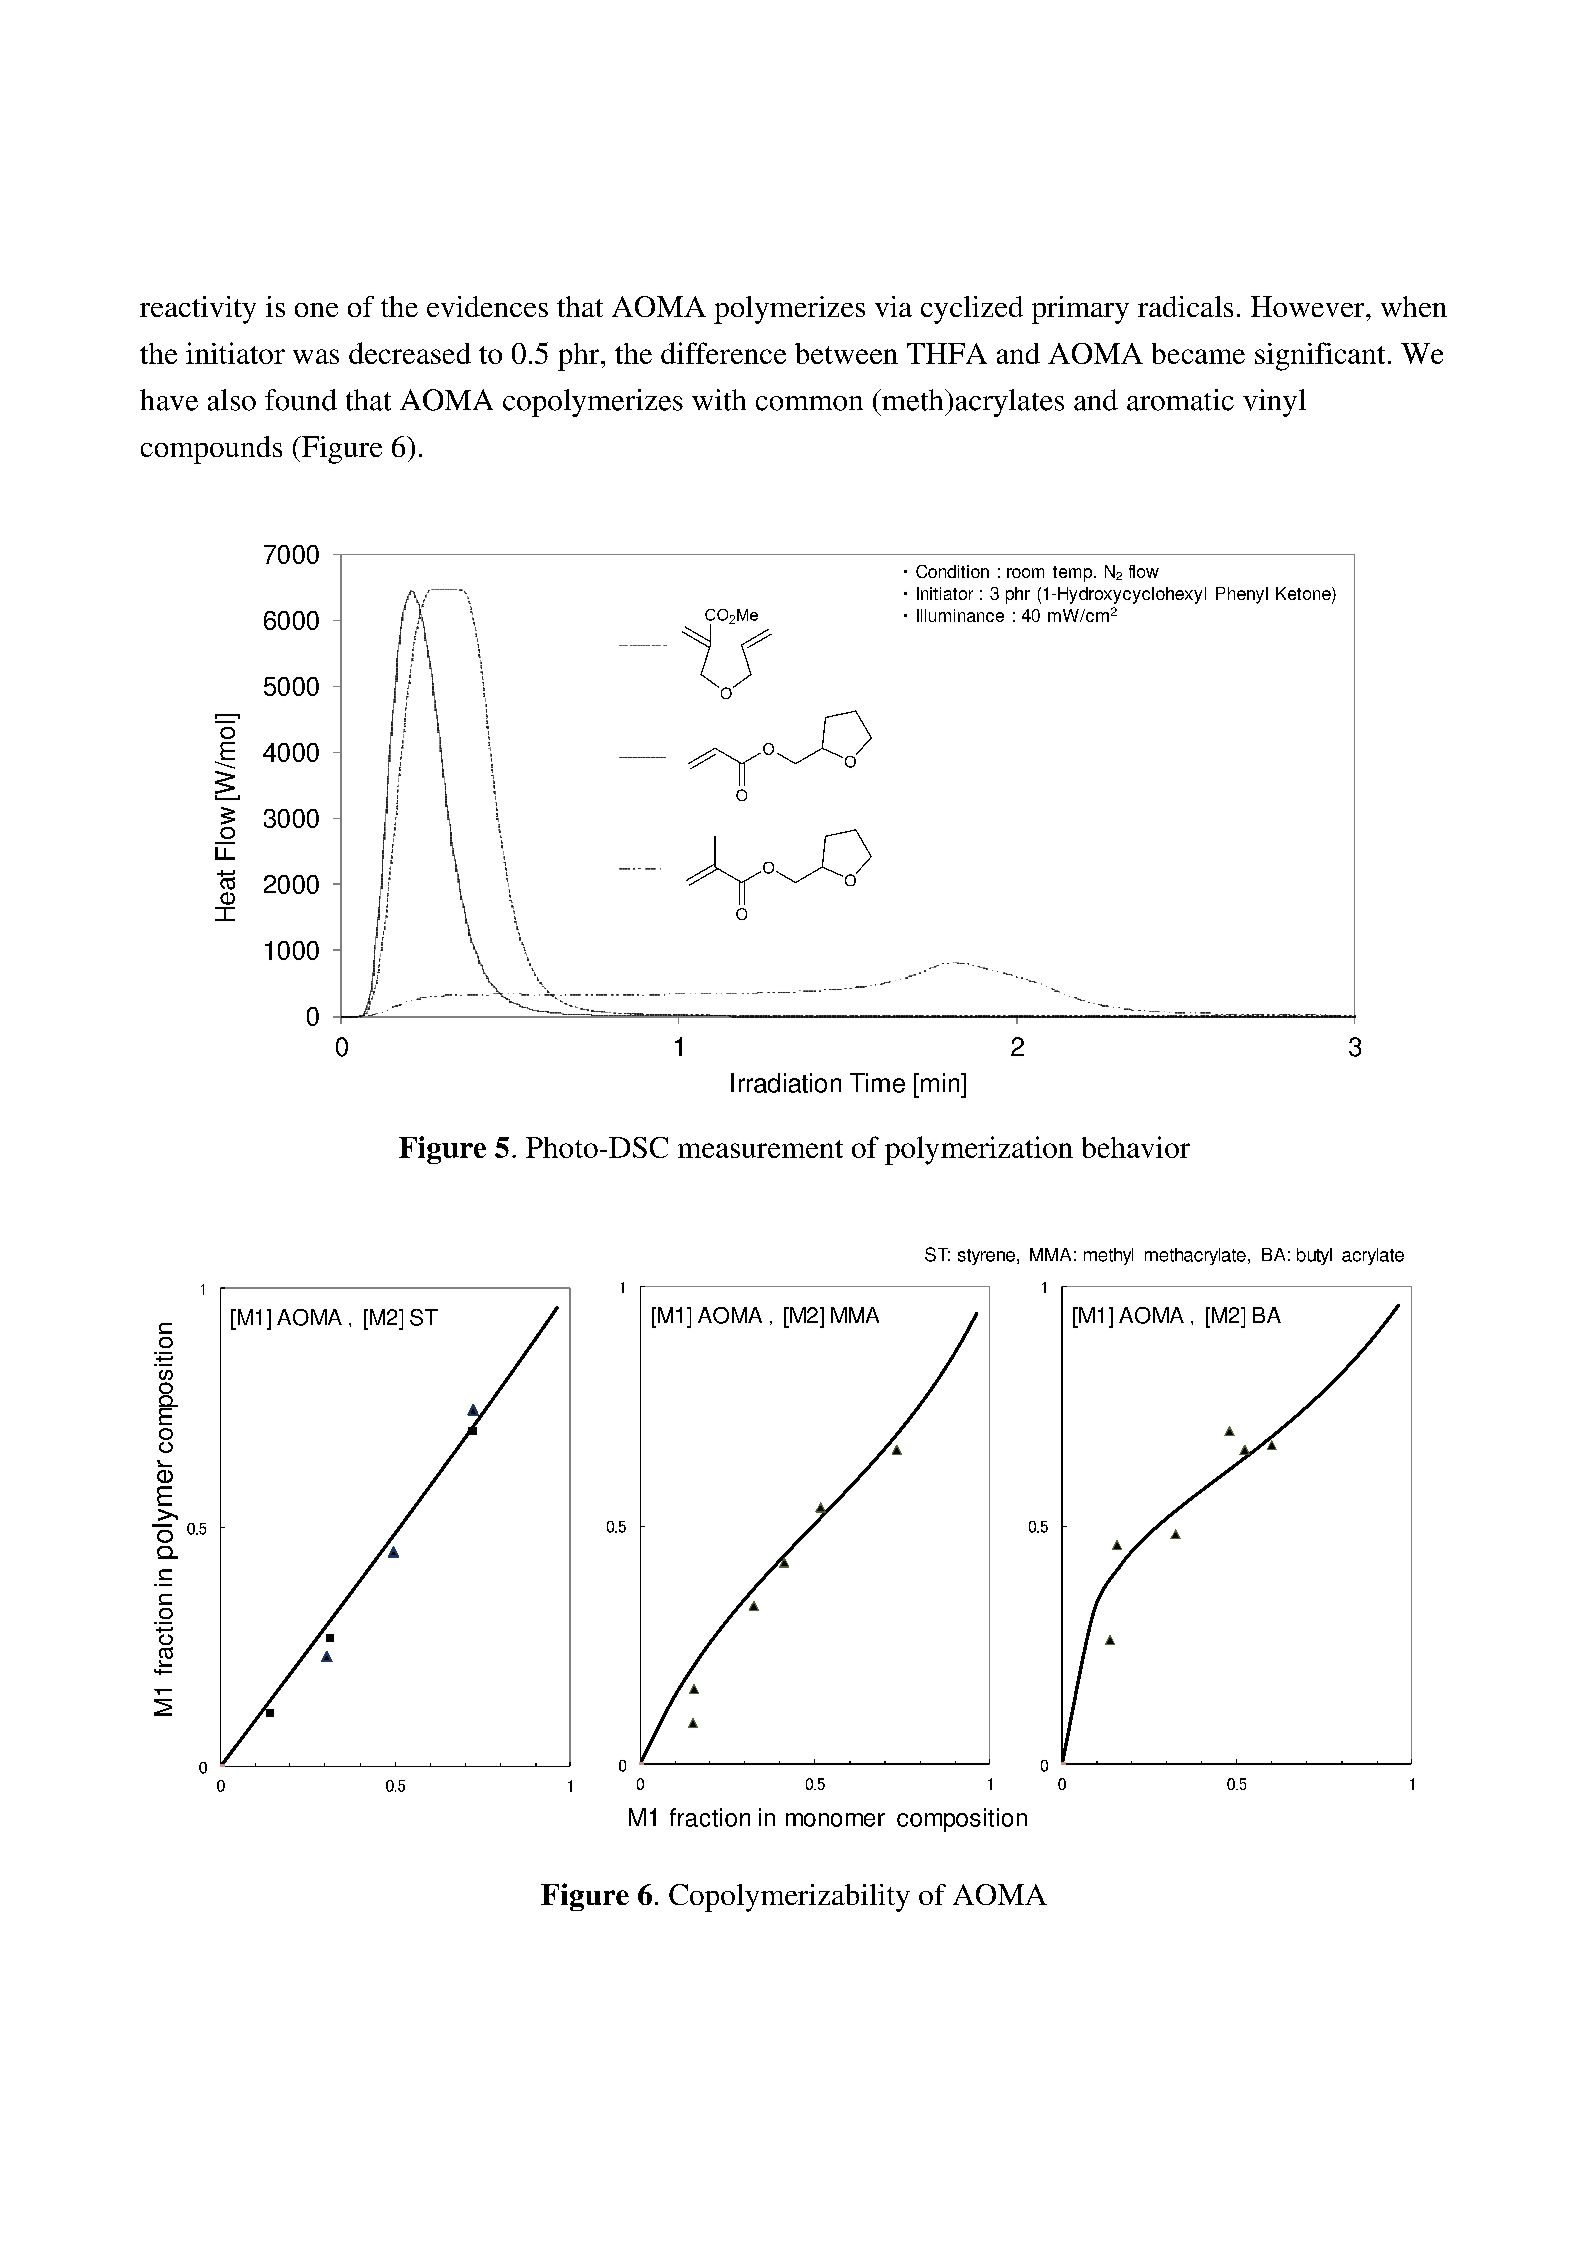 The width and height of the screenshot is (1588, 2247). What do you see at coordinates (316, 356) in the screenshot?
I see `was` at bounding box center [316, 356].
